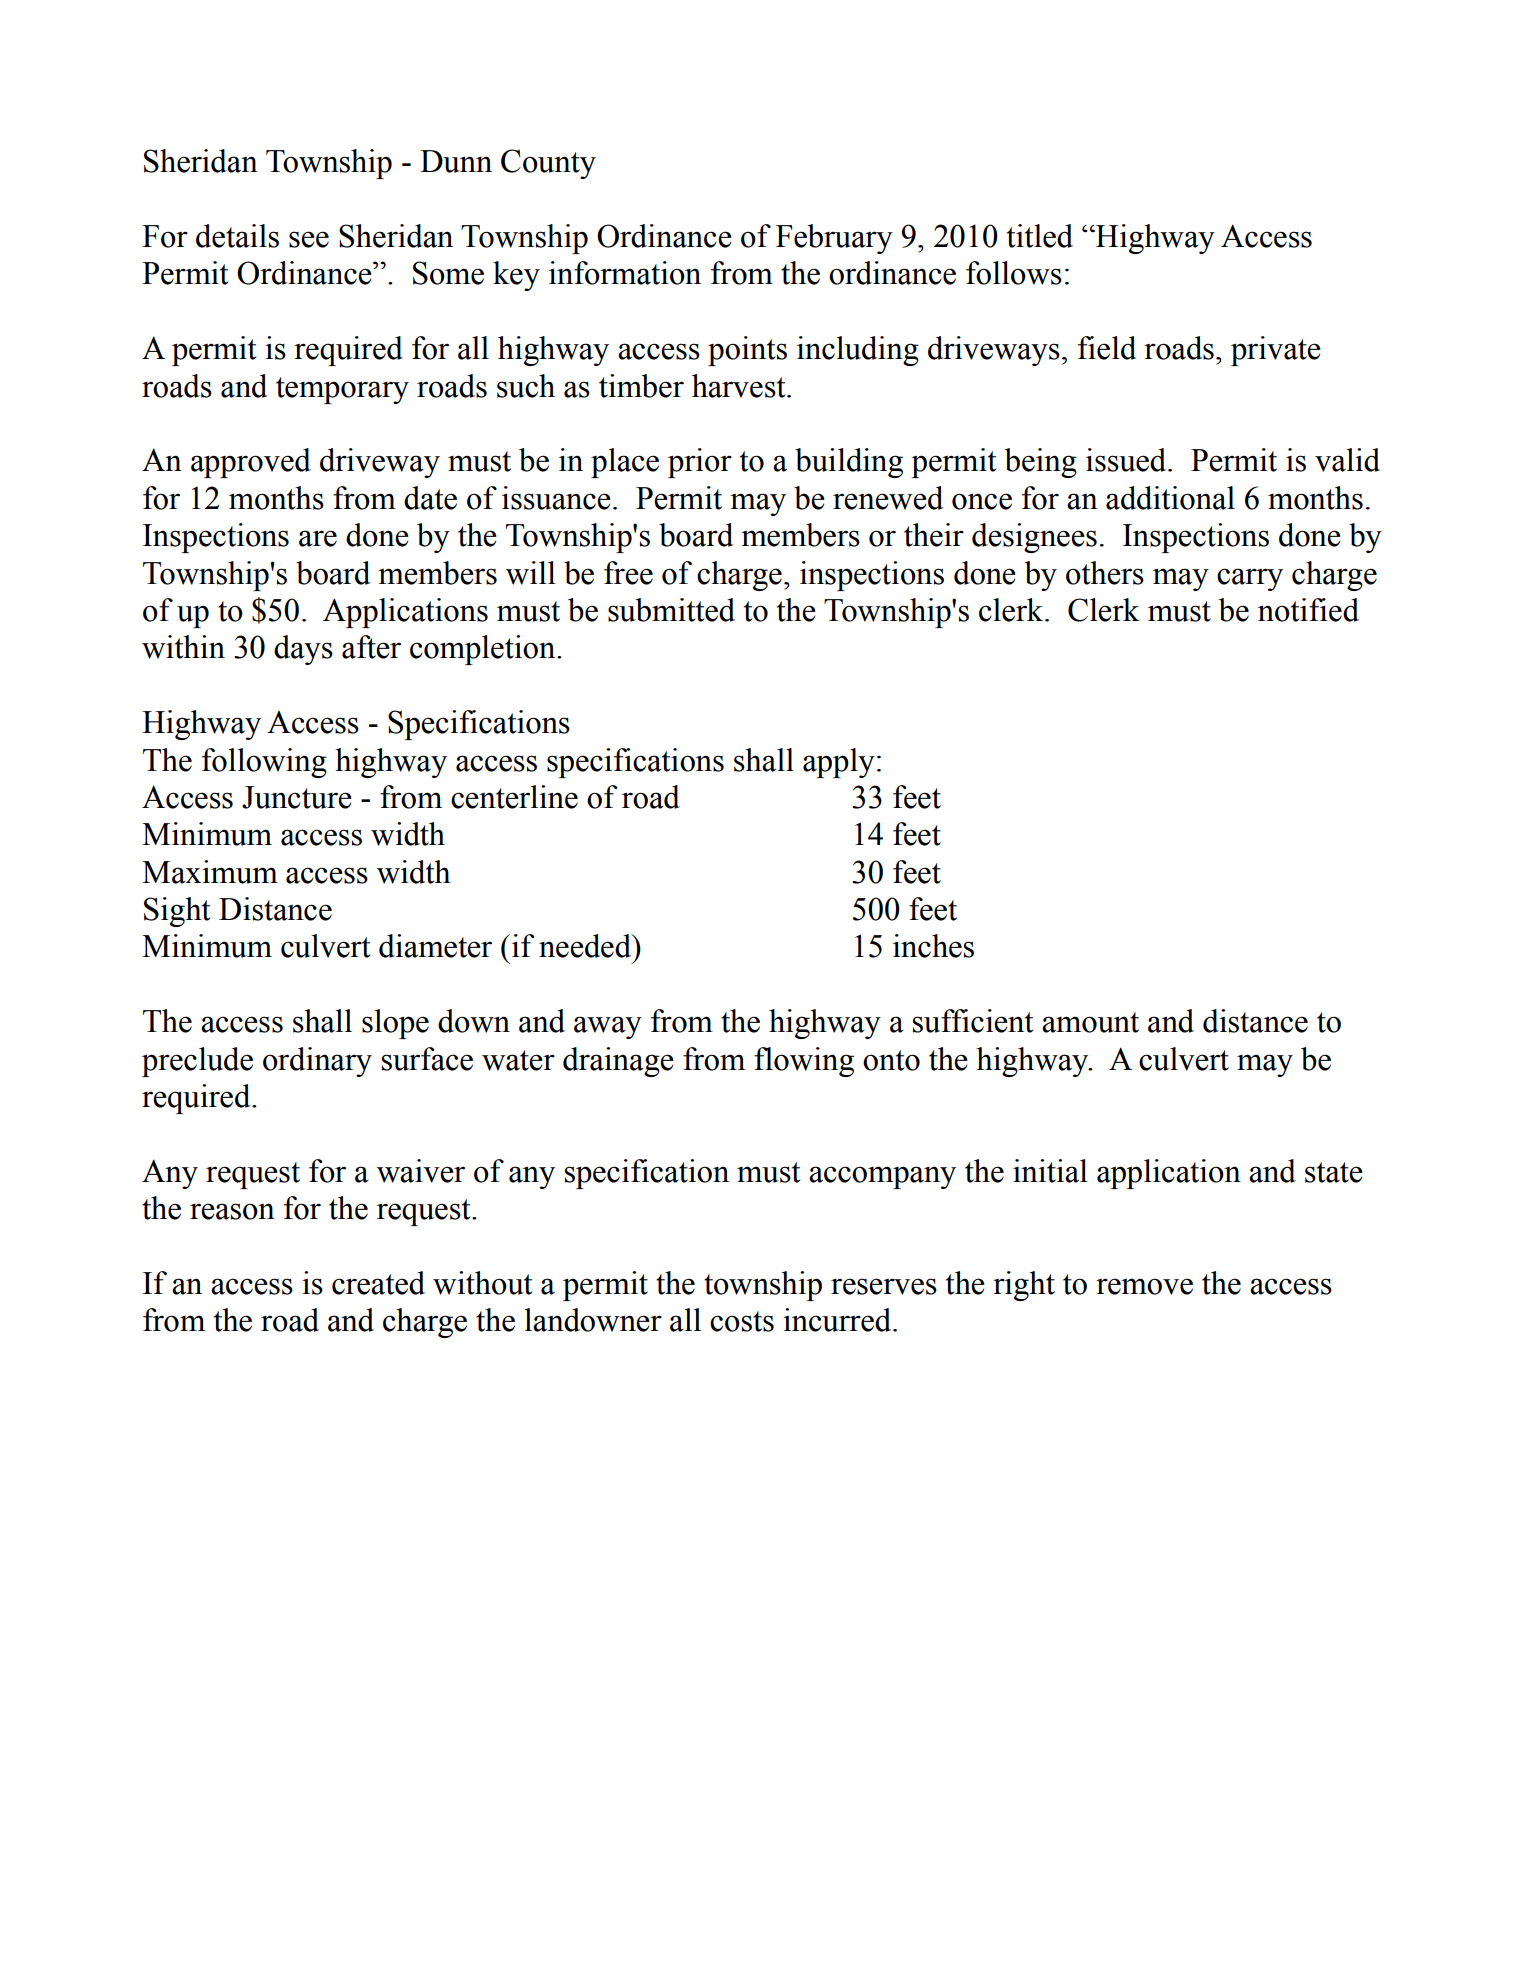 The width and height of the screenshot is (1531, 1981). What do you see at coordinates (1250, 579) in the screenshot?
I see `carry` at bounding box center [1250, 579].
